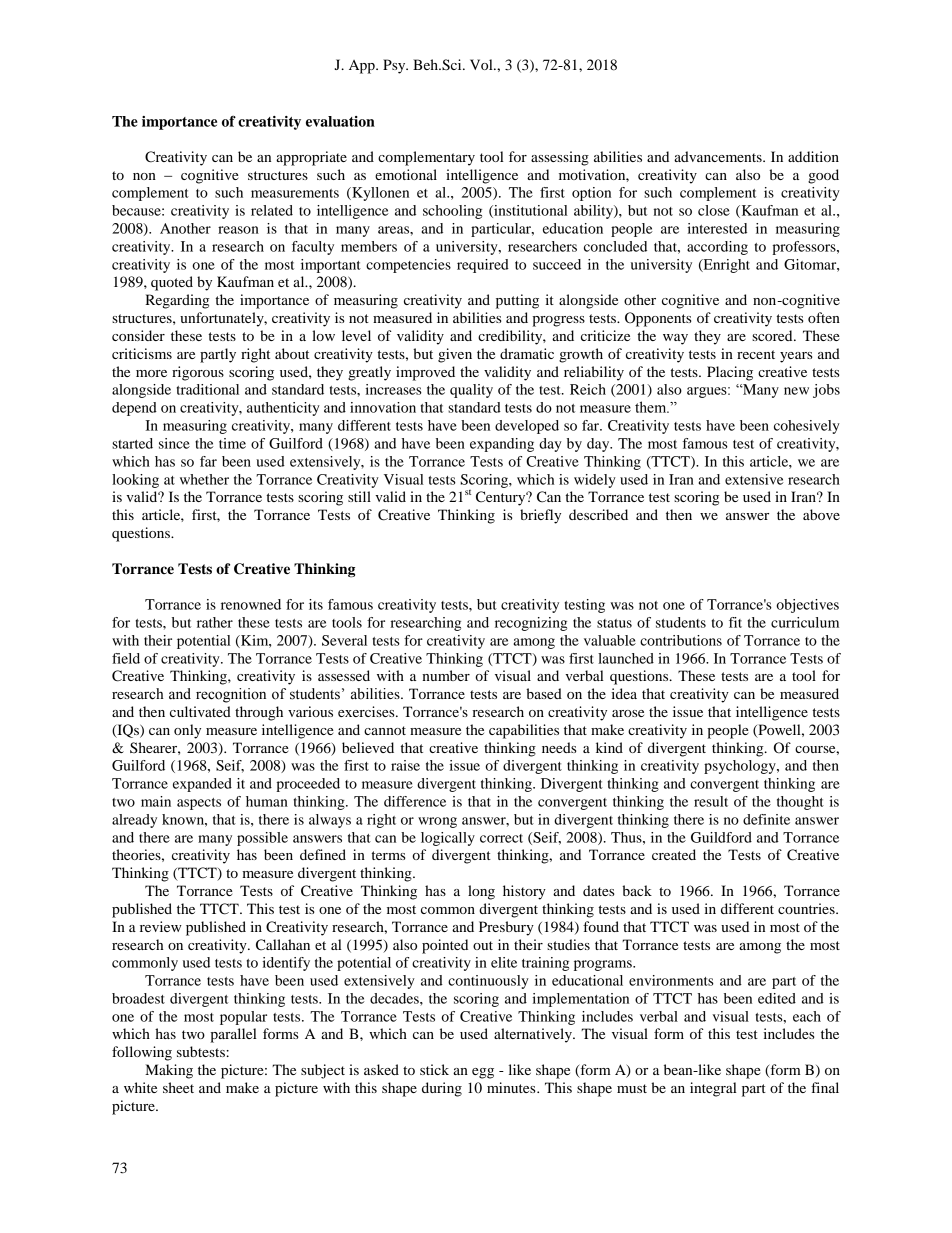 This screenshot has height=1233, width=952. What do you see at coordinates (233, 1035) in the screenshot?
I see `parallel` at bounding box center [233, 1035].
